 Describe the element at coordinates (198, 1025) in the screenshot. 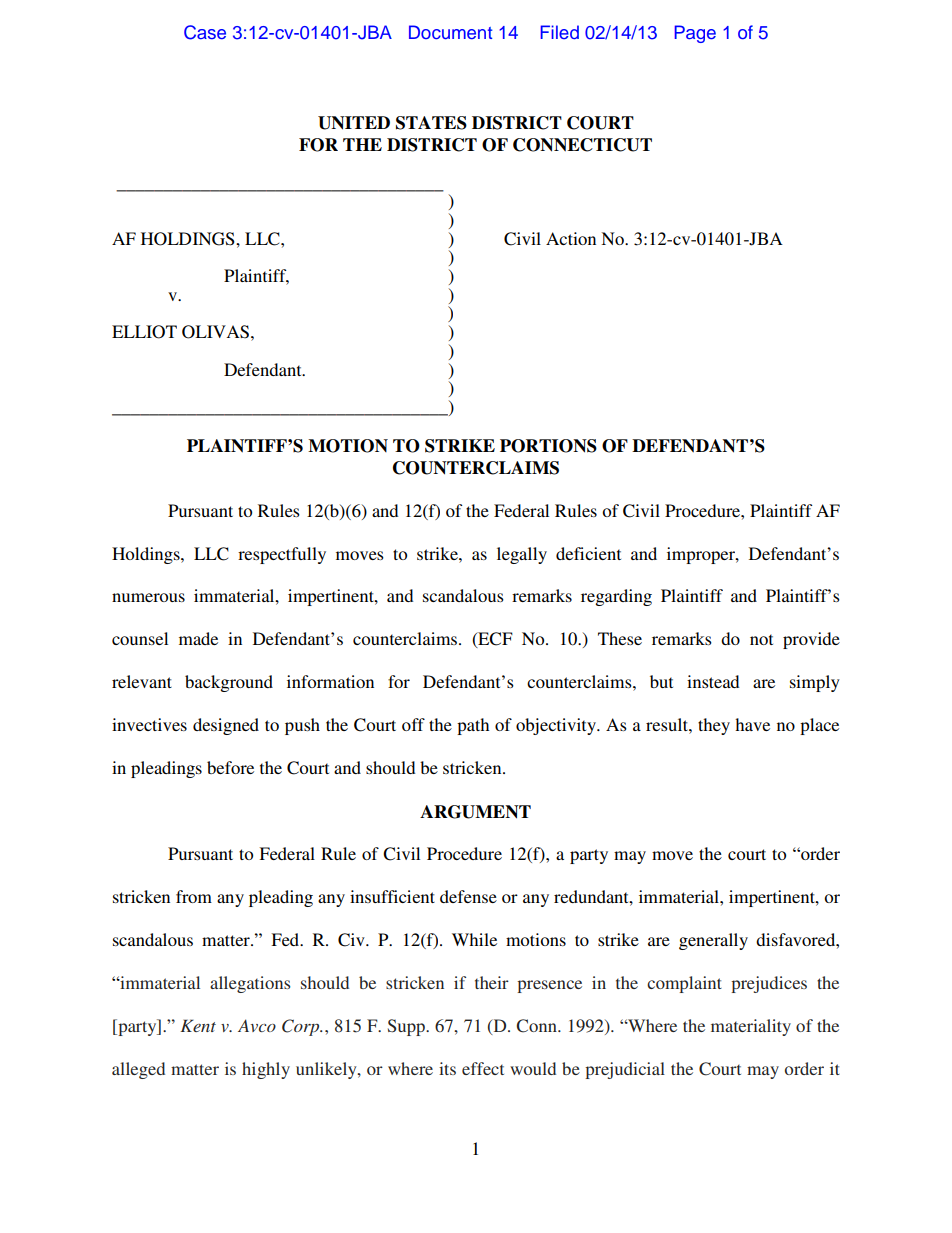

I see `Kent` at that location.
